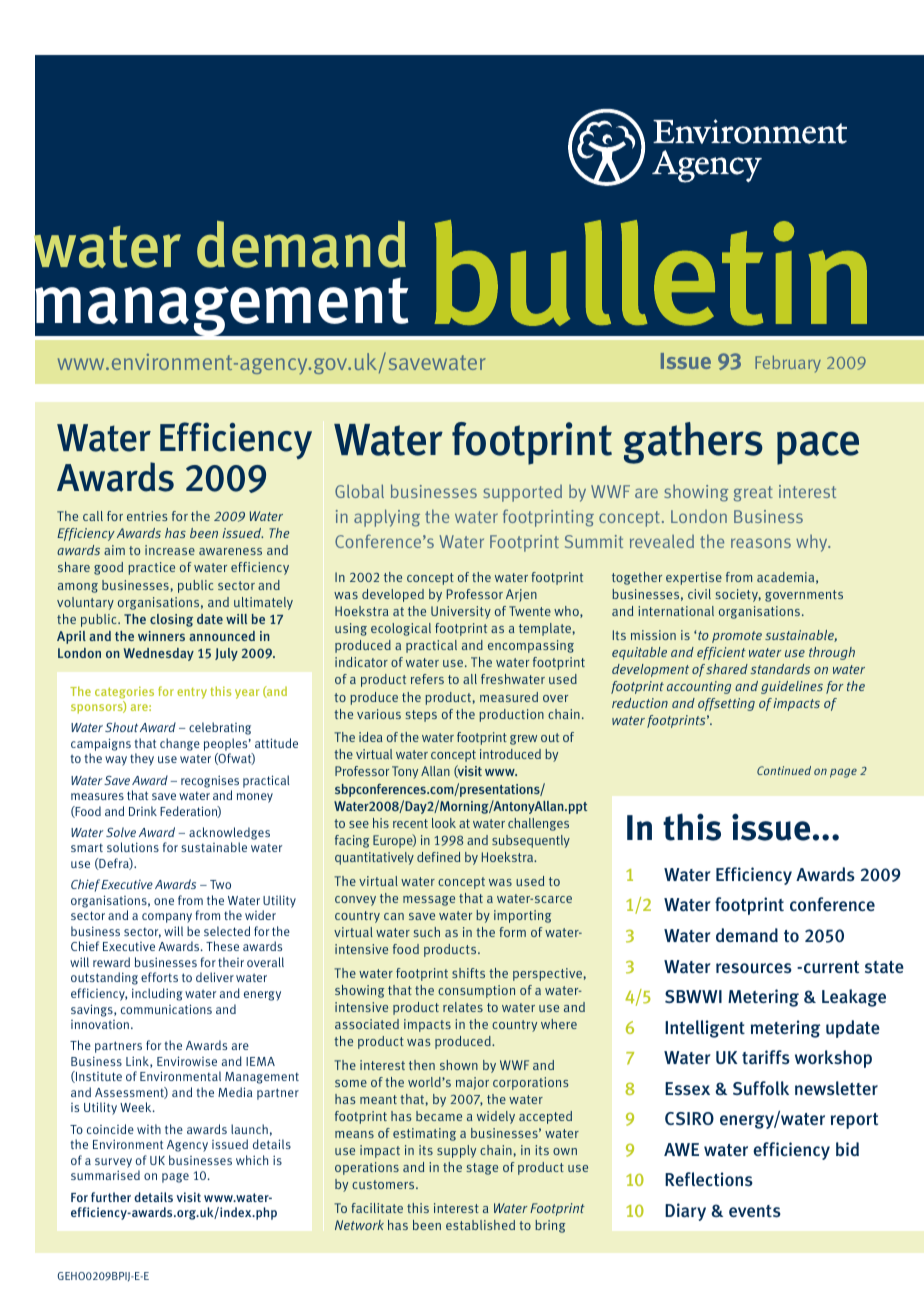 This screenshot has height=1308, width=924. What do you see at coordinates (784, 770) in the screenshot?
I see `Continued` at bounding box center [784, 770].
